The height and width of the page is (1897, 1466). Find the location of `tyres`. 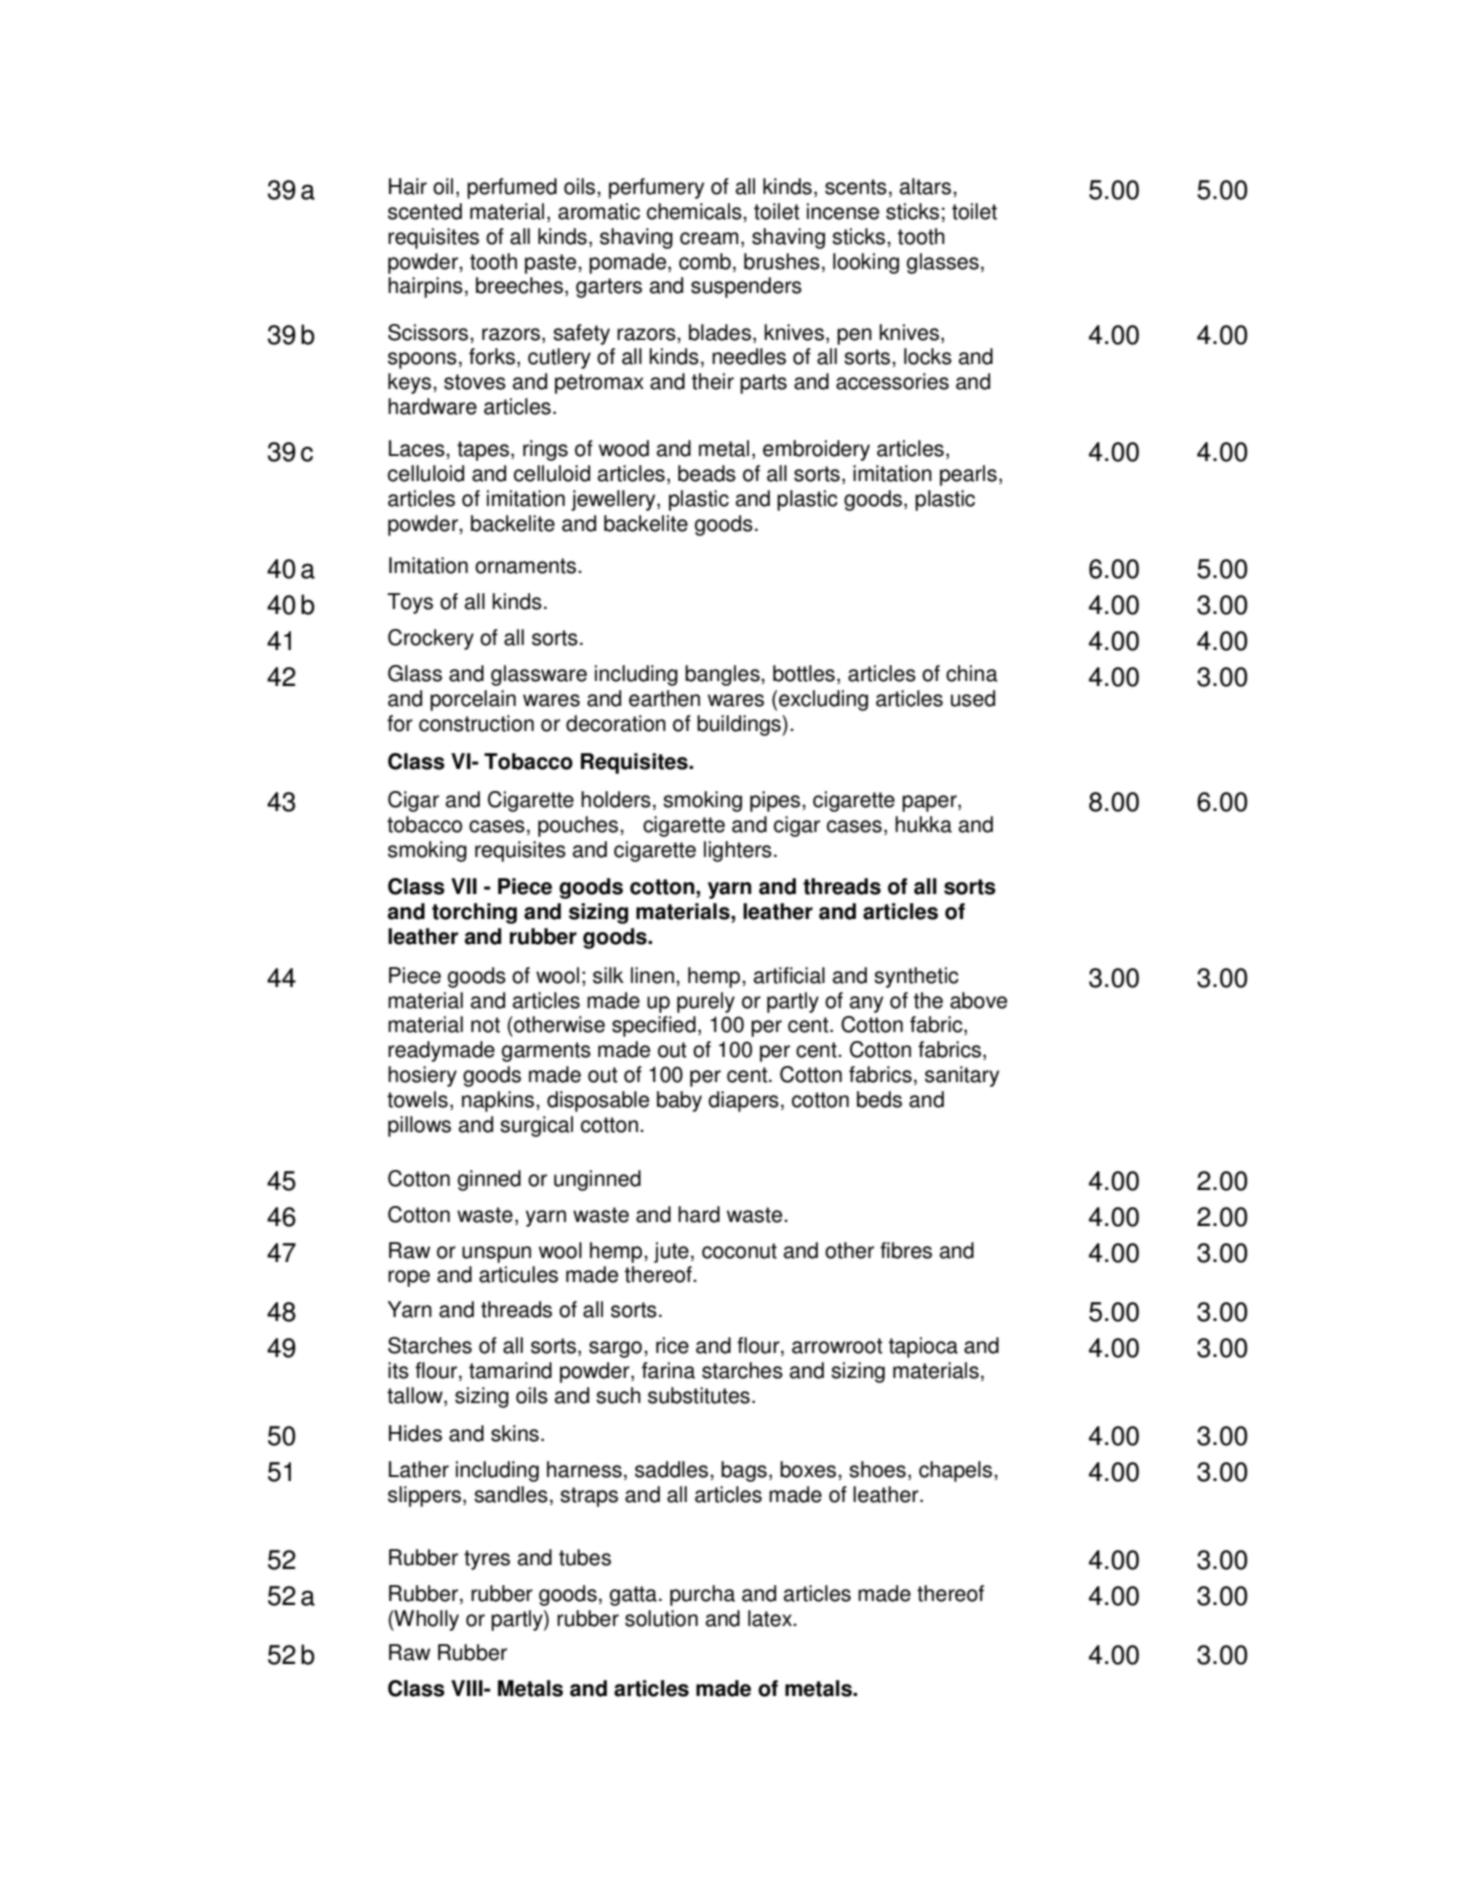

tyres is located at coordinates (487, 1560).
